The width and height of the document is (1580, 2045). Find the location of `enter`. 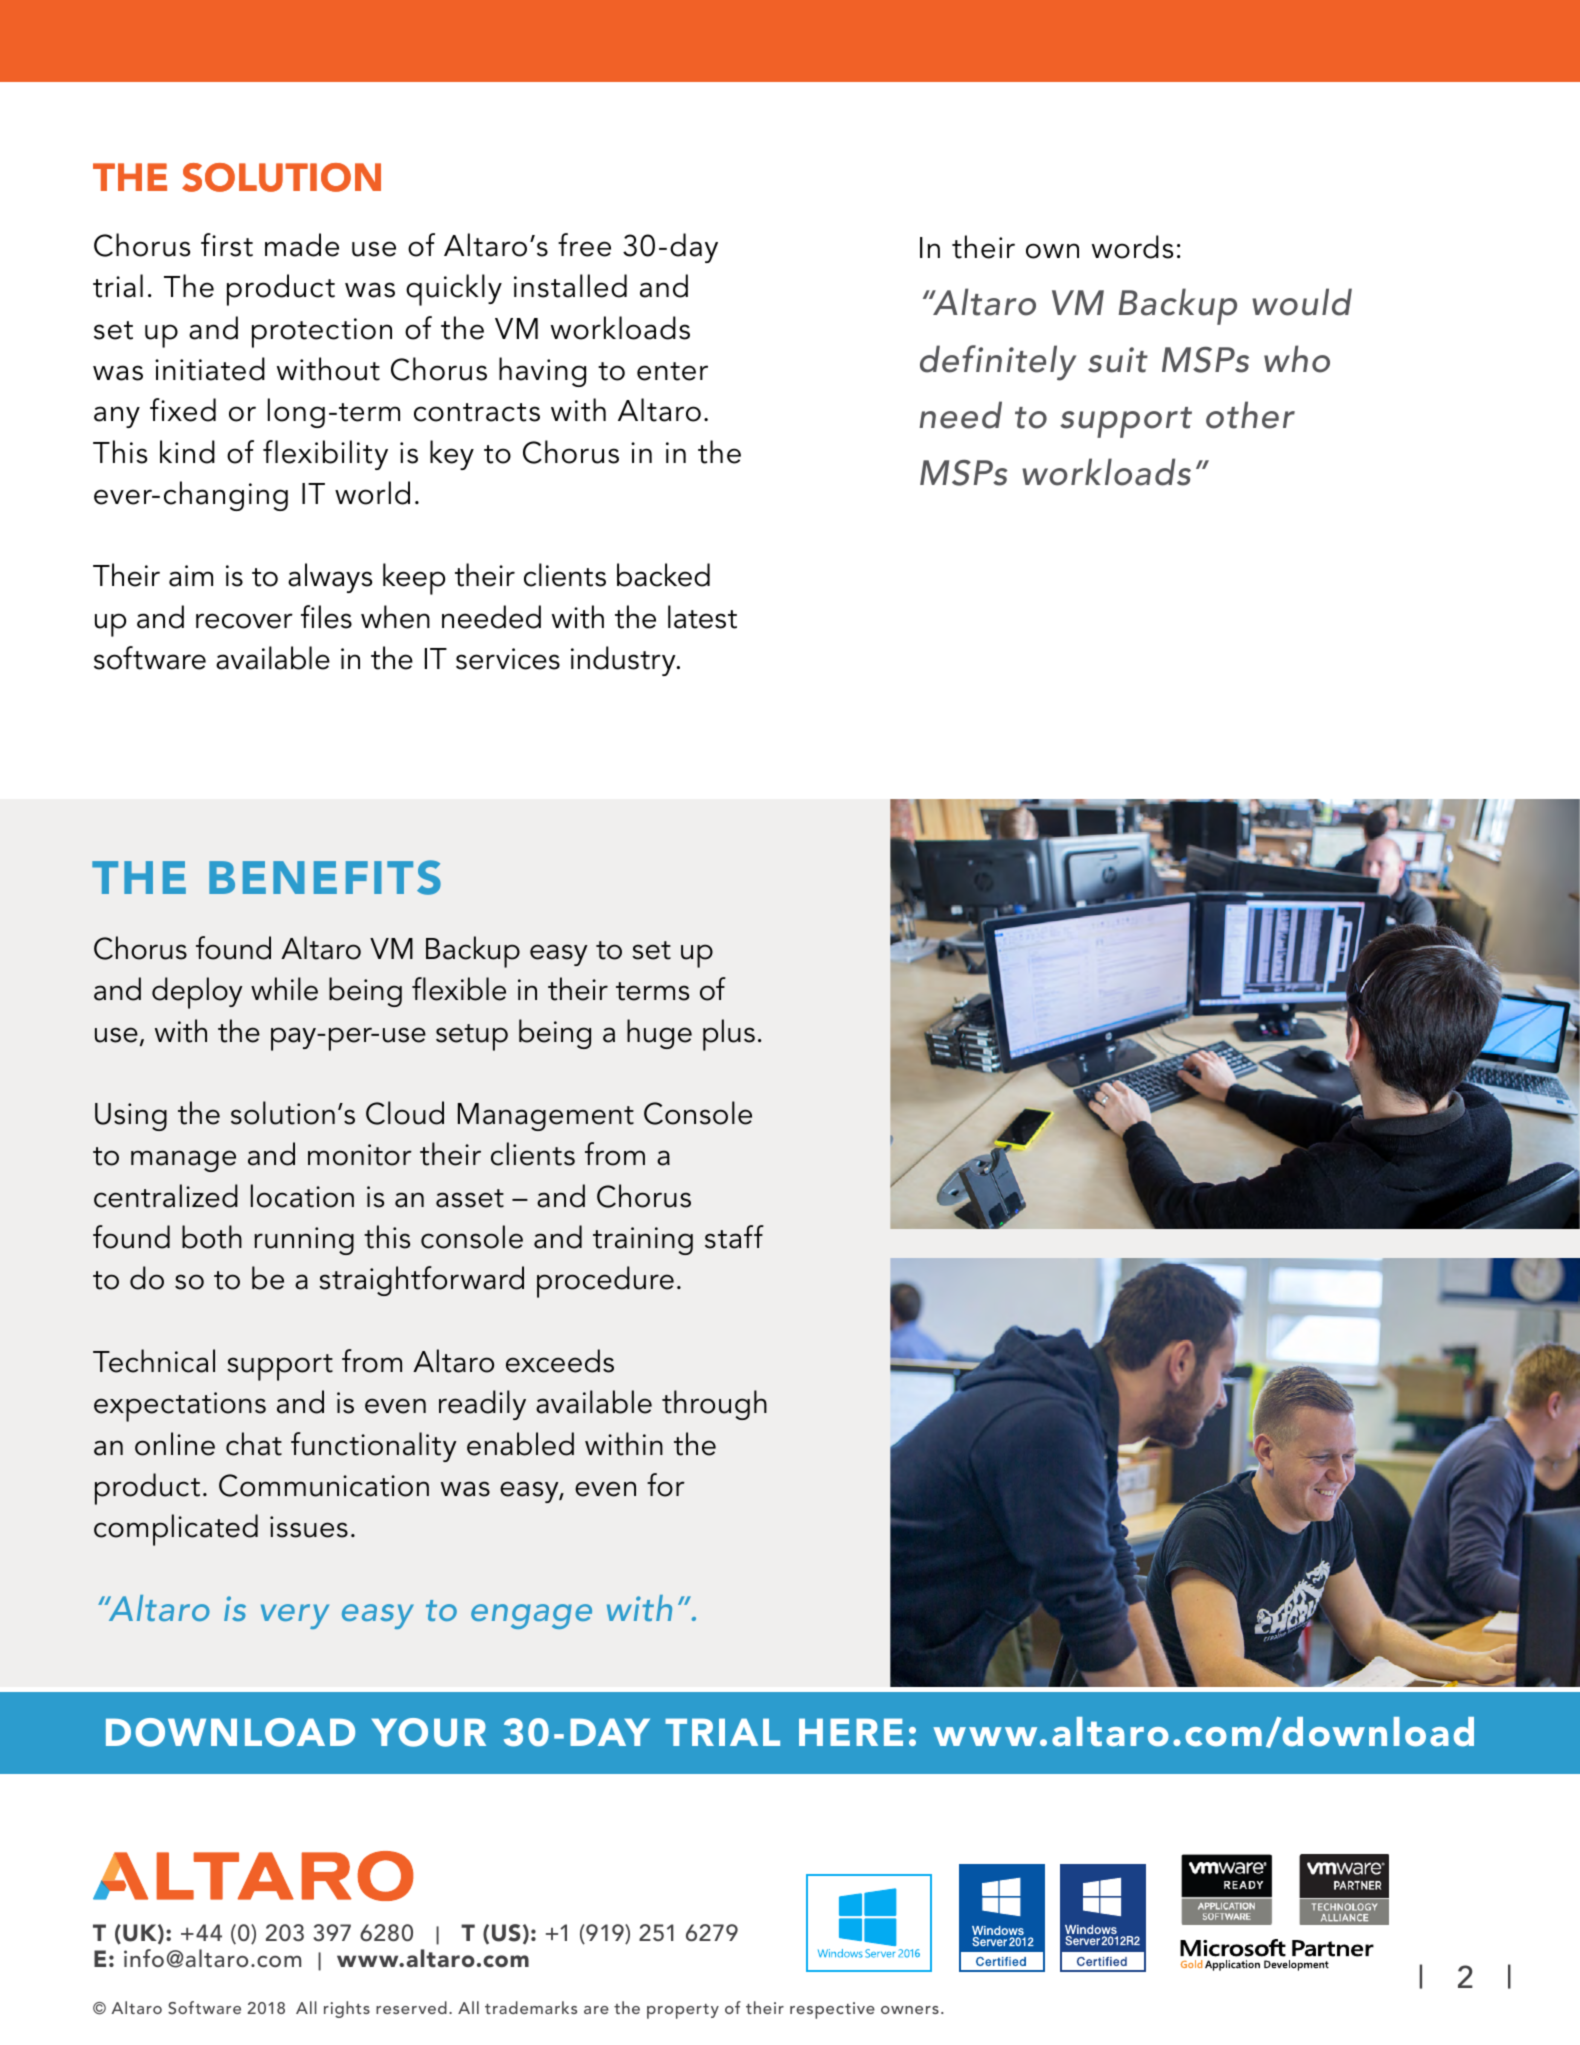

enter is located at coordinates (672, 371).
